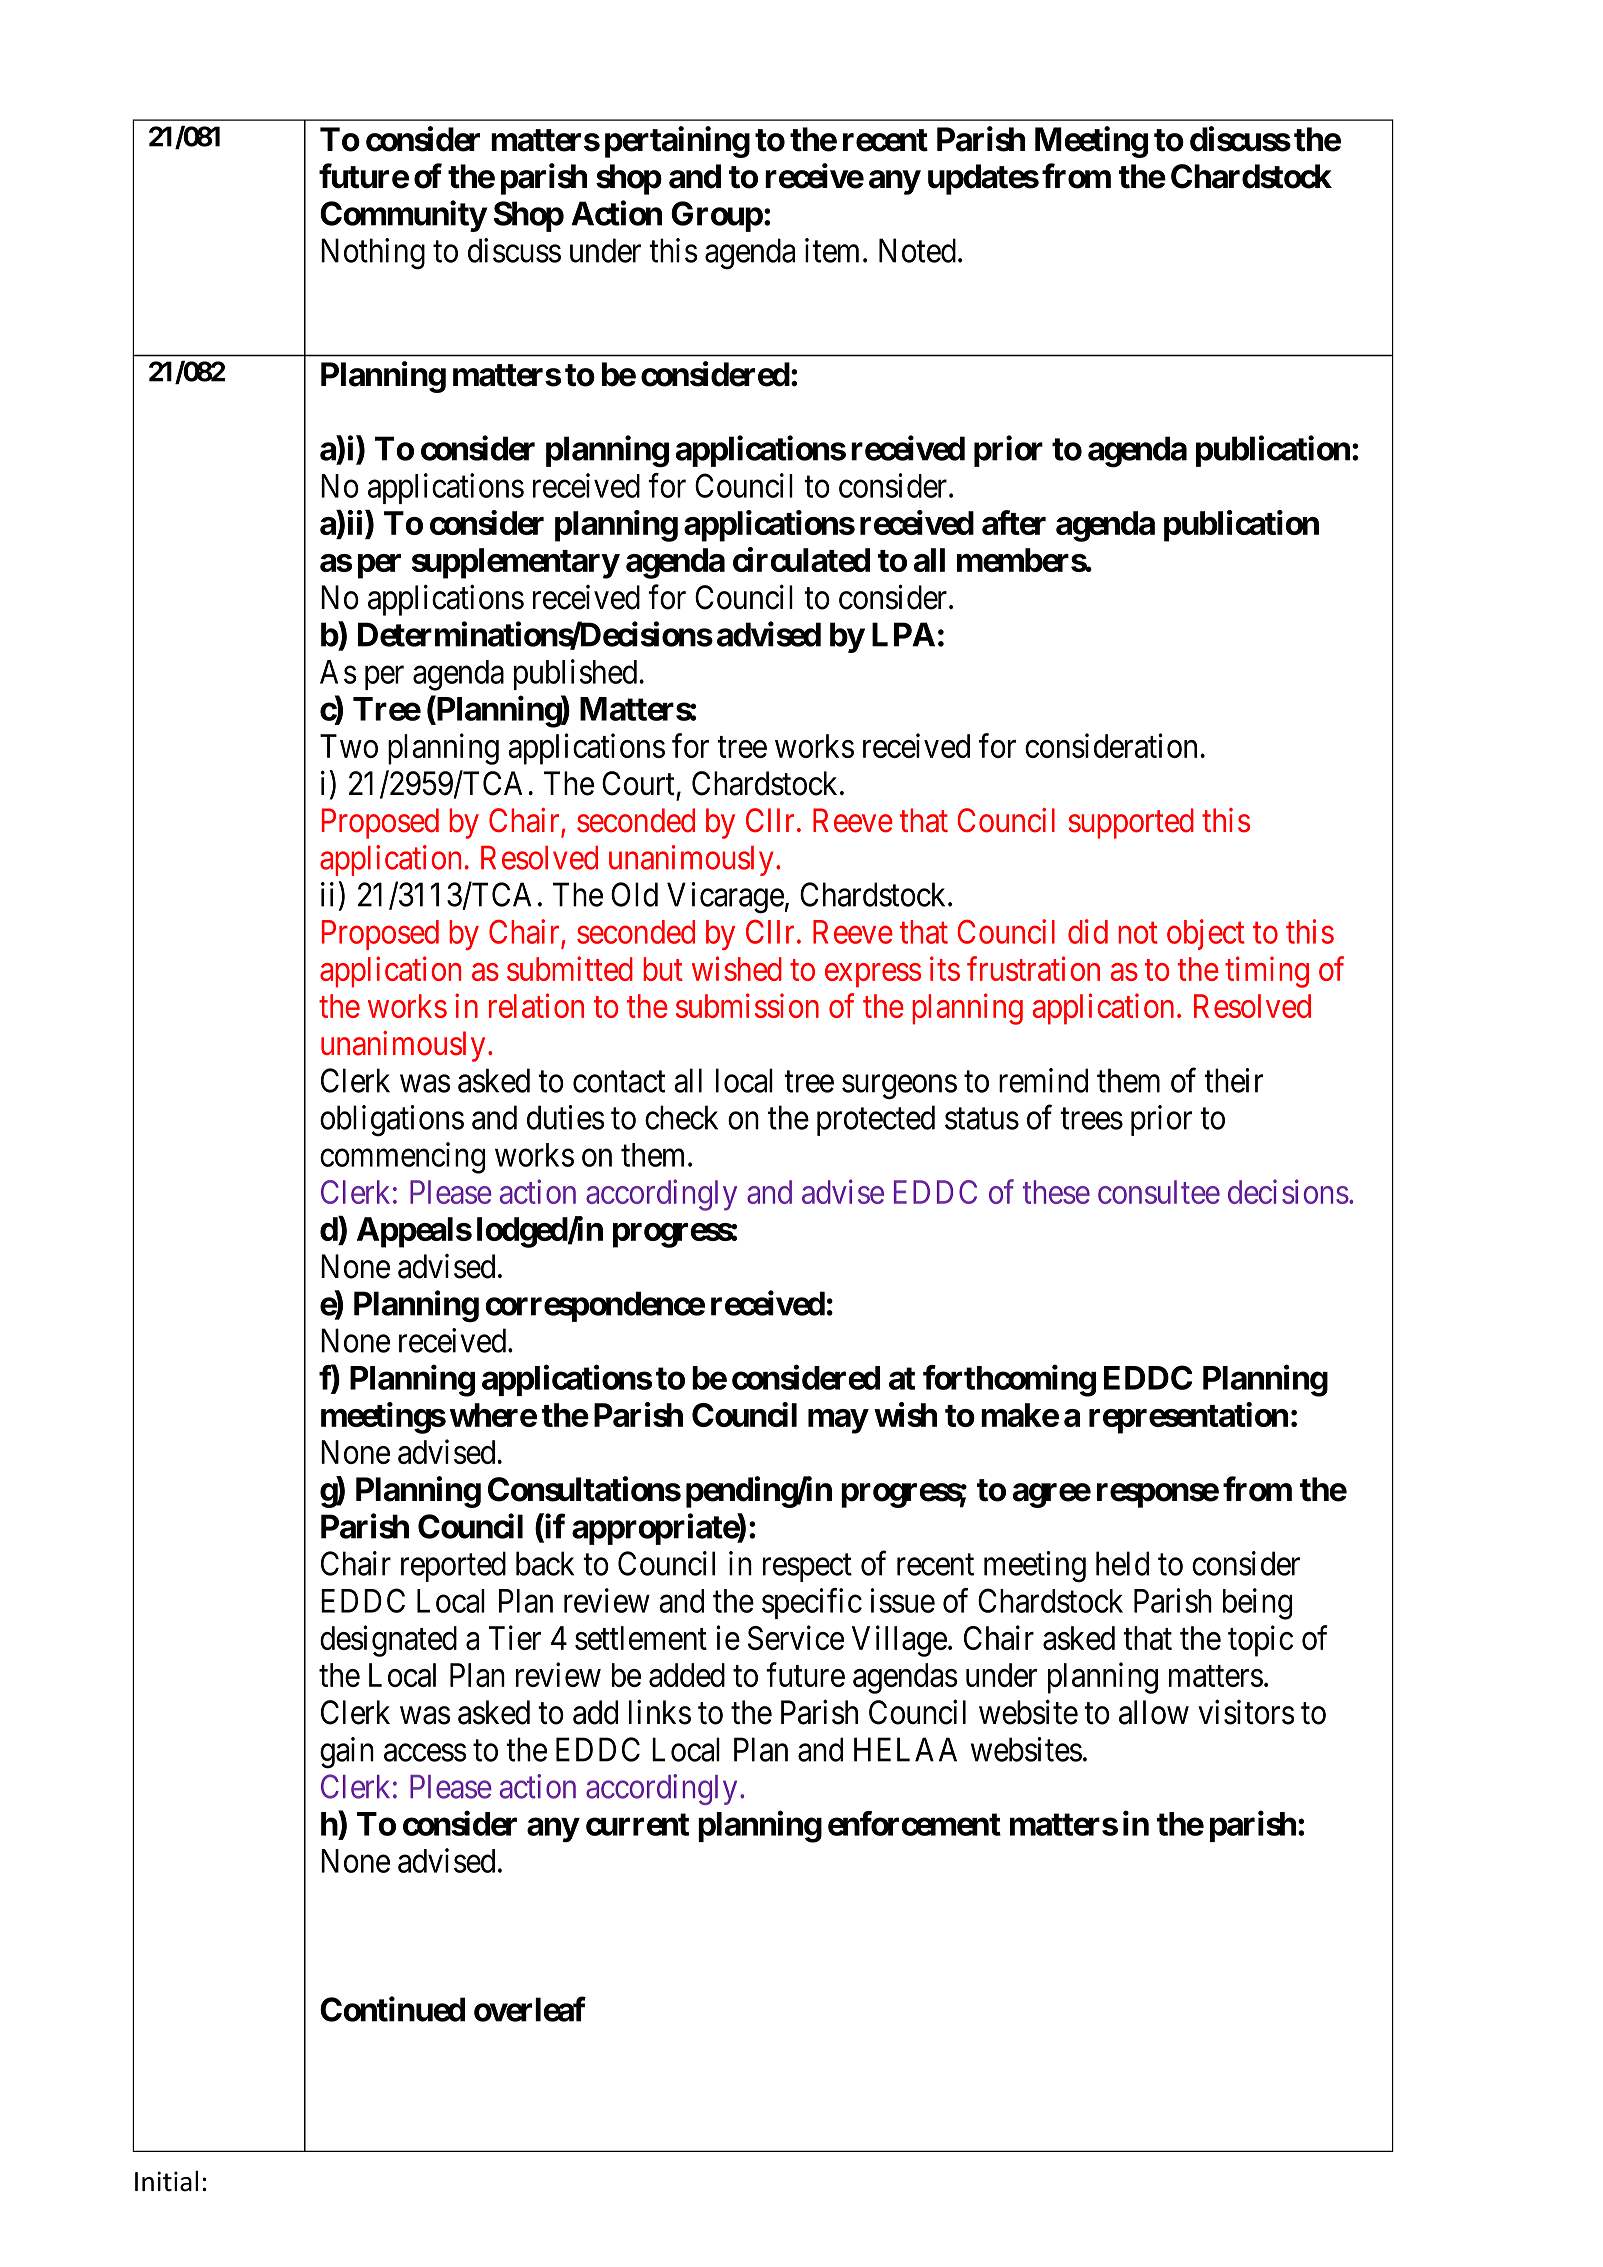 Image resolution: width=1603 pixels, height=2267 pixels. Describe the element at coordinates (392, 2009) in the image. I see `Continued` at that location.
